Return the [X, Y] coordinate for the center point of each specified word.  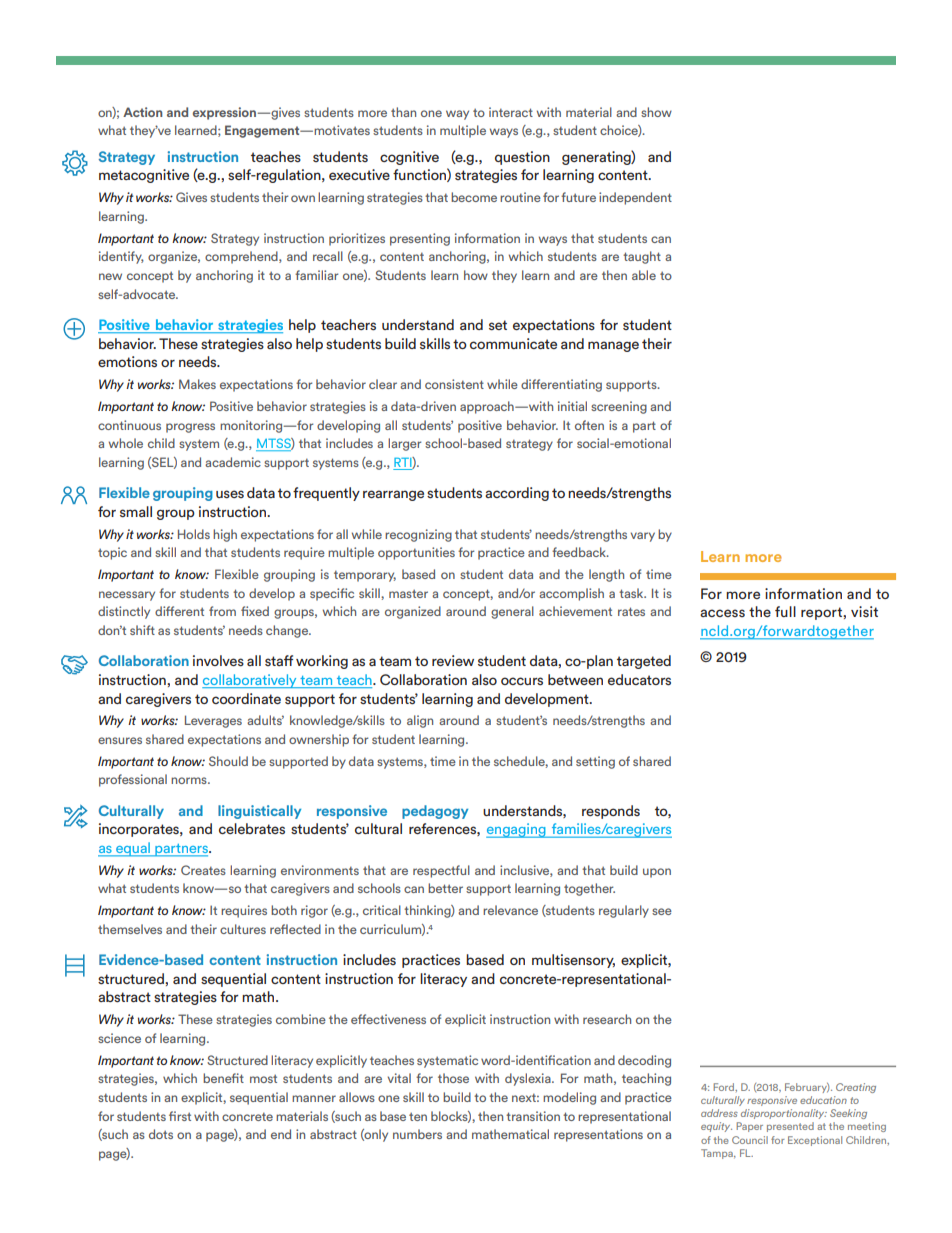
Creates [203, 870]
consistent [454, 384]
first [180, 1116]
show [656, 112]
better [445, 888]
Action [142, 112]
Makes [197, 384]
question [522, 158]
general [512, 612]
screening [619, 407]
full [785, 611]
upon [657, 873]
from [222, 611]
